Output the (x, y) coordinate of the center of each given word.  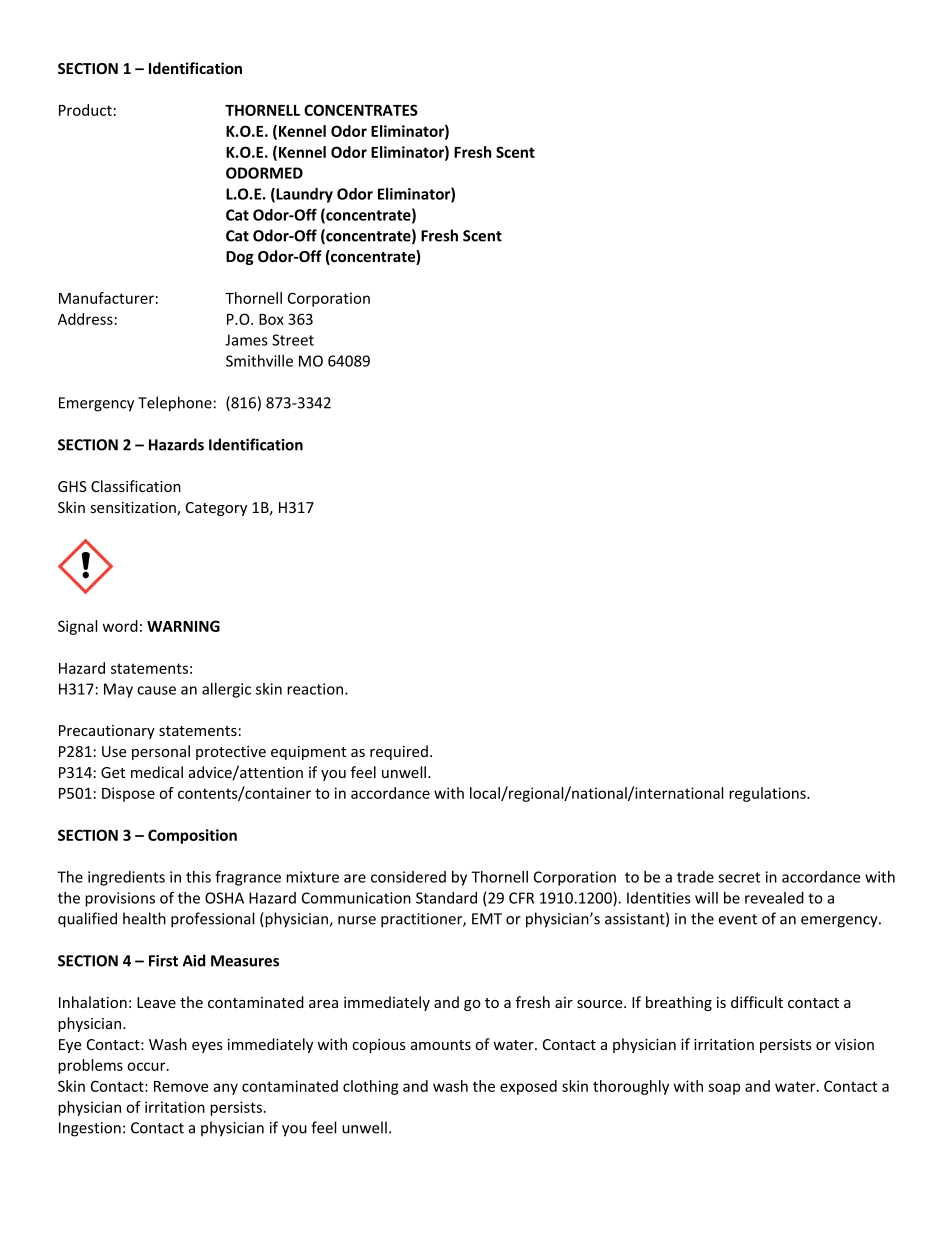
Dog (240, 258)
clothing (371, 1087)
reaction (315, 689)
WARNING (183, 626)
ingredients (126, 878)
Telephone (175, 404)
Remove (181, 1086)
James (246, 340)
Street (293, 340)
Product (85, 110)
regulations (768, 794)
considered (408, 877)
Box (271, 319)
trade (695, 877)
